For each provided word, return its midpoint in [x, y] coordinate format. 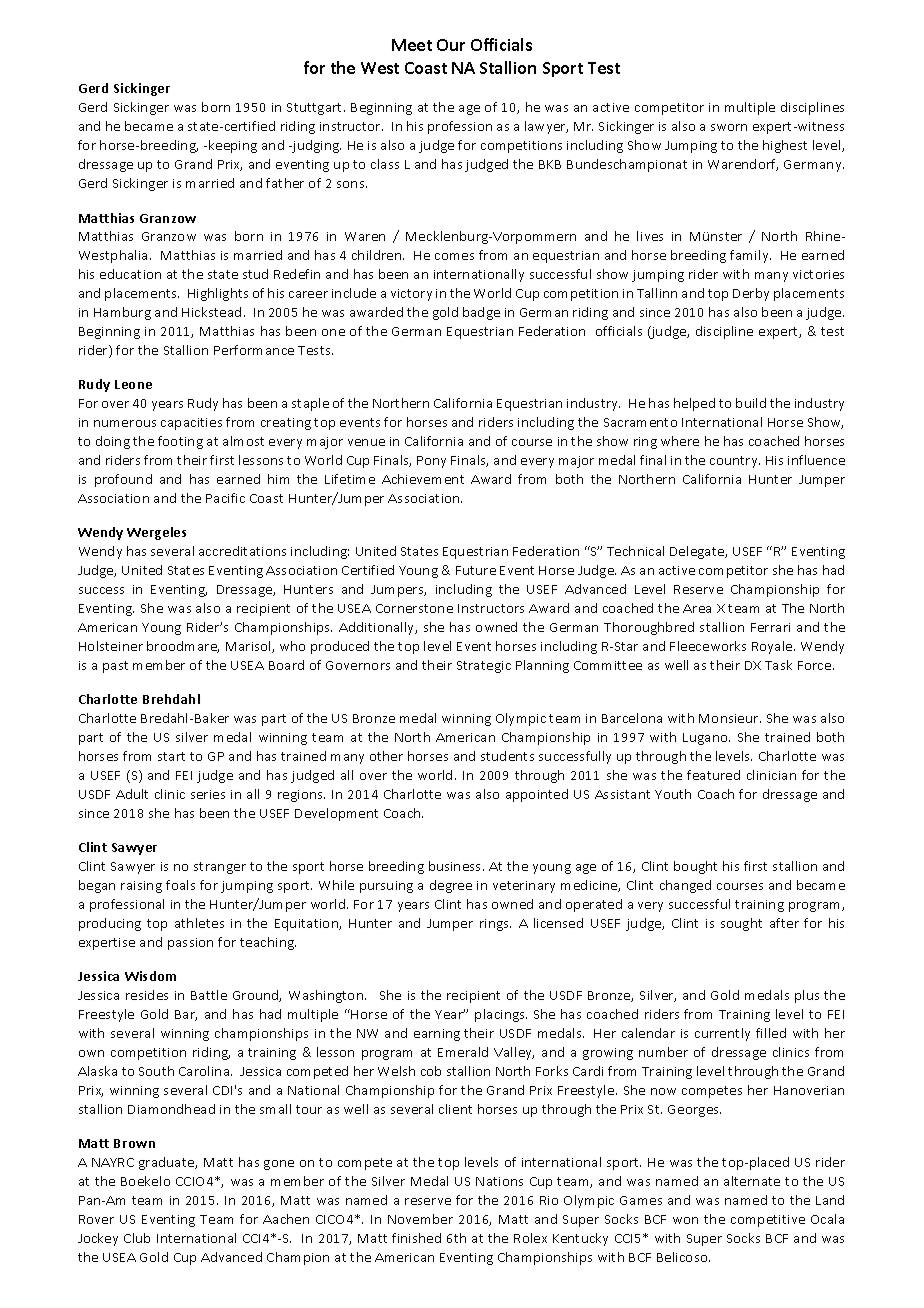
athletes [199, 923]
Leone [133, 384]
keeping [233, 146]
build [751, 403]
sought [741, 924]
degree [451, 886]
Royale [773, 647]
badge [481, 313]
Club [137, 1238]
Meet [412, 45]
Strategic [484, 667]
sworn [729, 127]
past [115, 667]
